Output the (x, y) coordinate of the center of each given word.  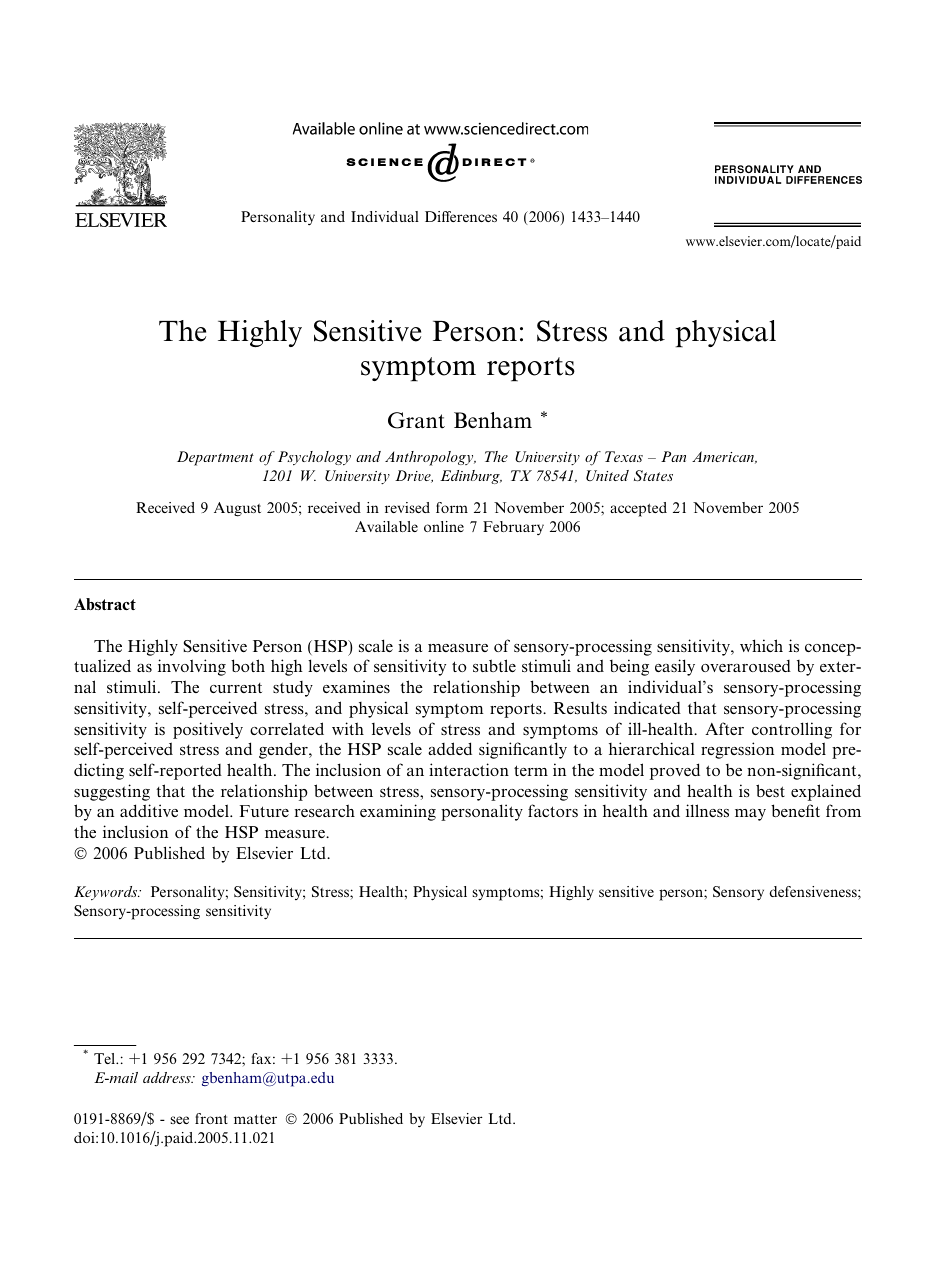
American (724, 457)
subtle (494, 665)
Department (215, 458)
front (211, 1118)
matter (255, 1119)
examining (398, 812)
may (750, 815)
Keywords (107, 893)
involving (192, 667)
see (180, 1120)
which (761, 645)
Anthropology (430, 458)
